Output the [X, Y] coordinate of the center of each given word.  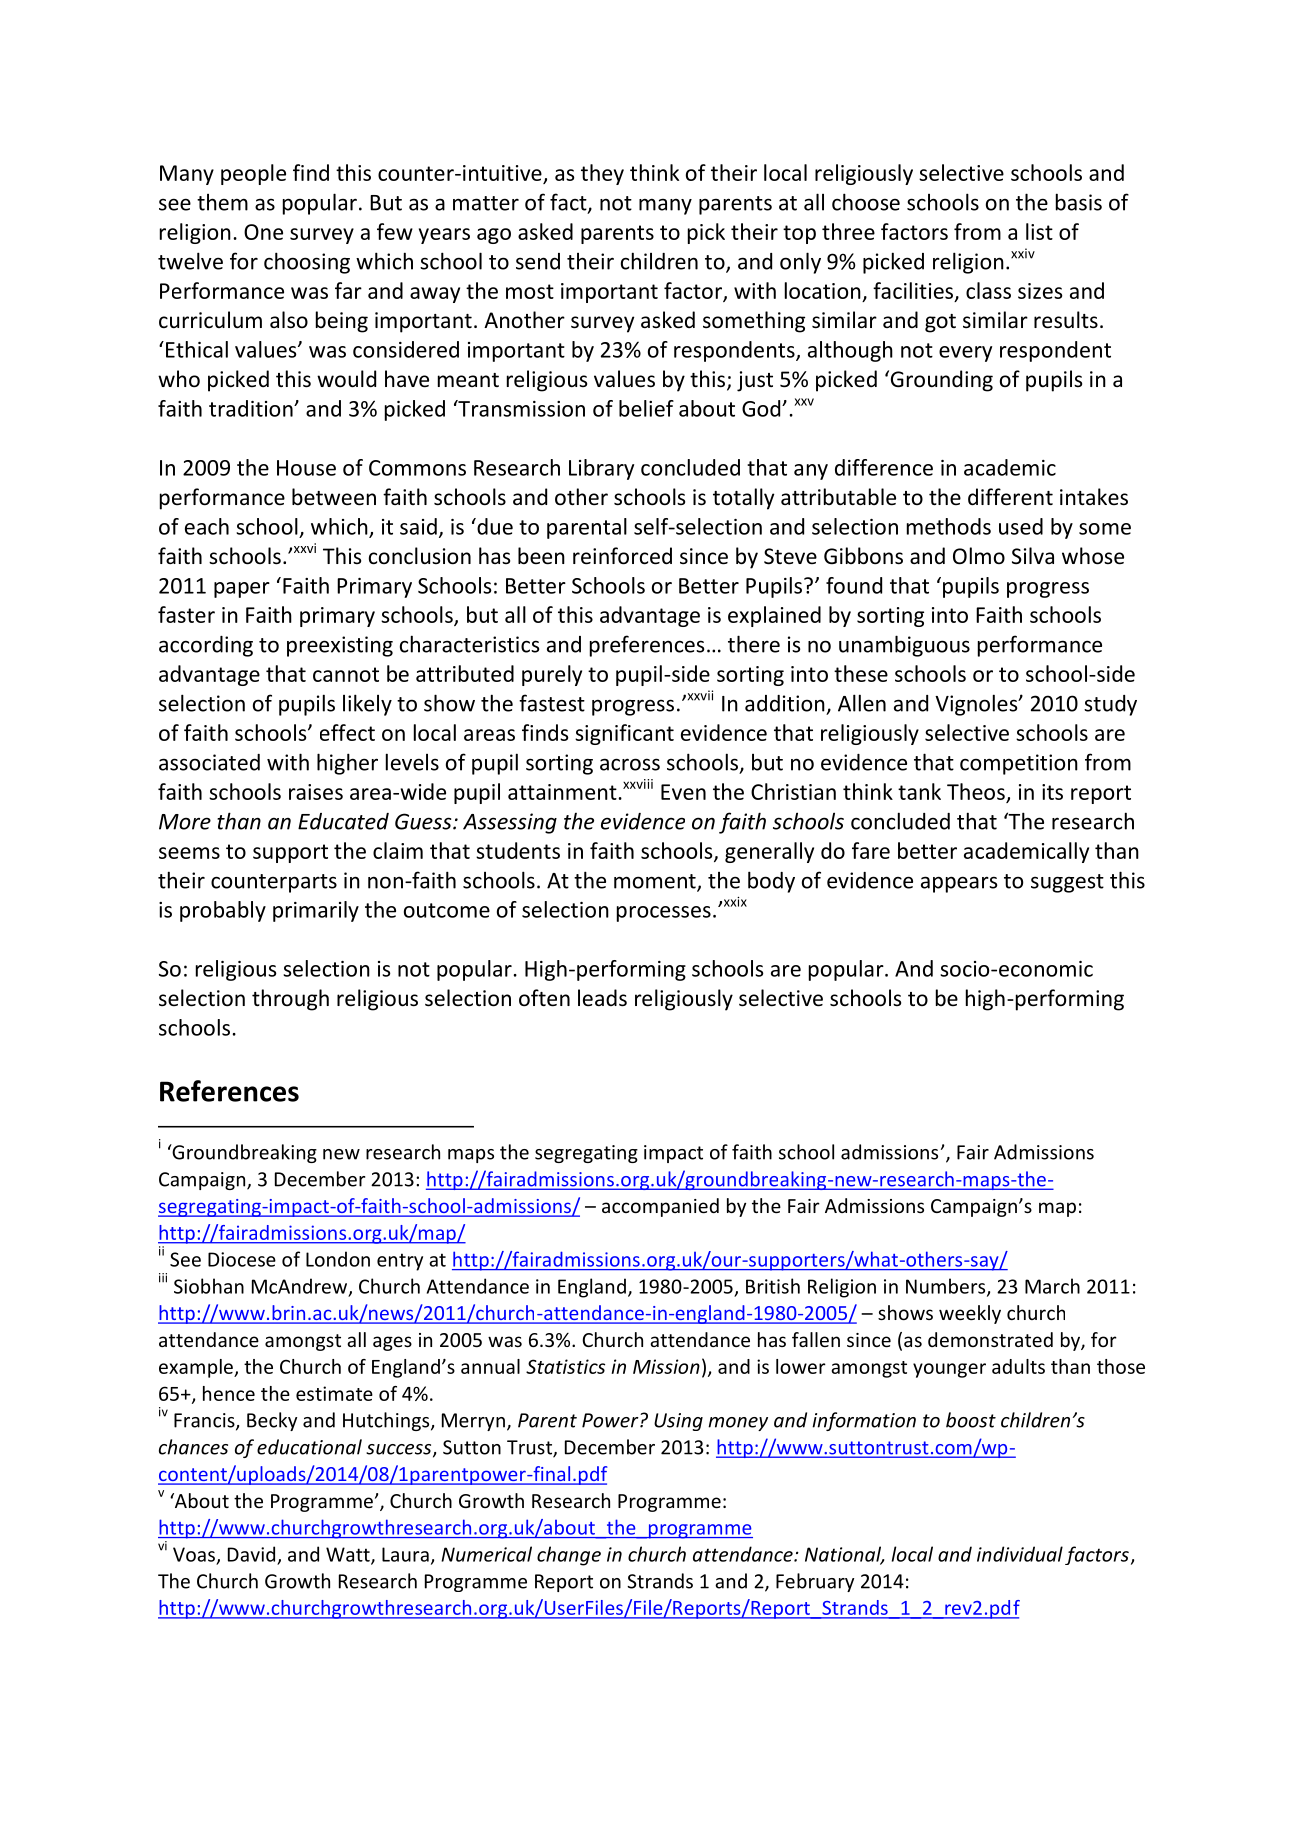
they [602, 174]
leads [602, 998]
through [290, 1000]
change [569, 1556]
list [1039, 231]
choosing [307, 263]
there [754, 644]
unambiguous [904, 646]
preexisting [340, 646]
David [251, 1554]
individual [1020, 1554]
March [1052, 1286]
